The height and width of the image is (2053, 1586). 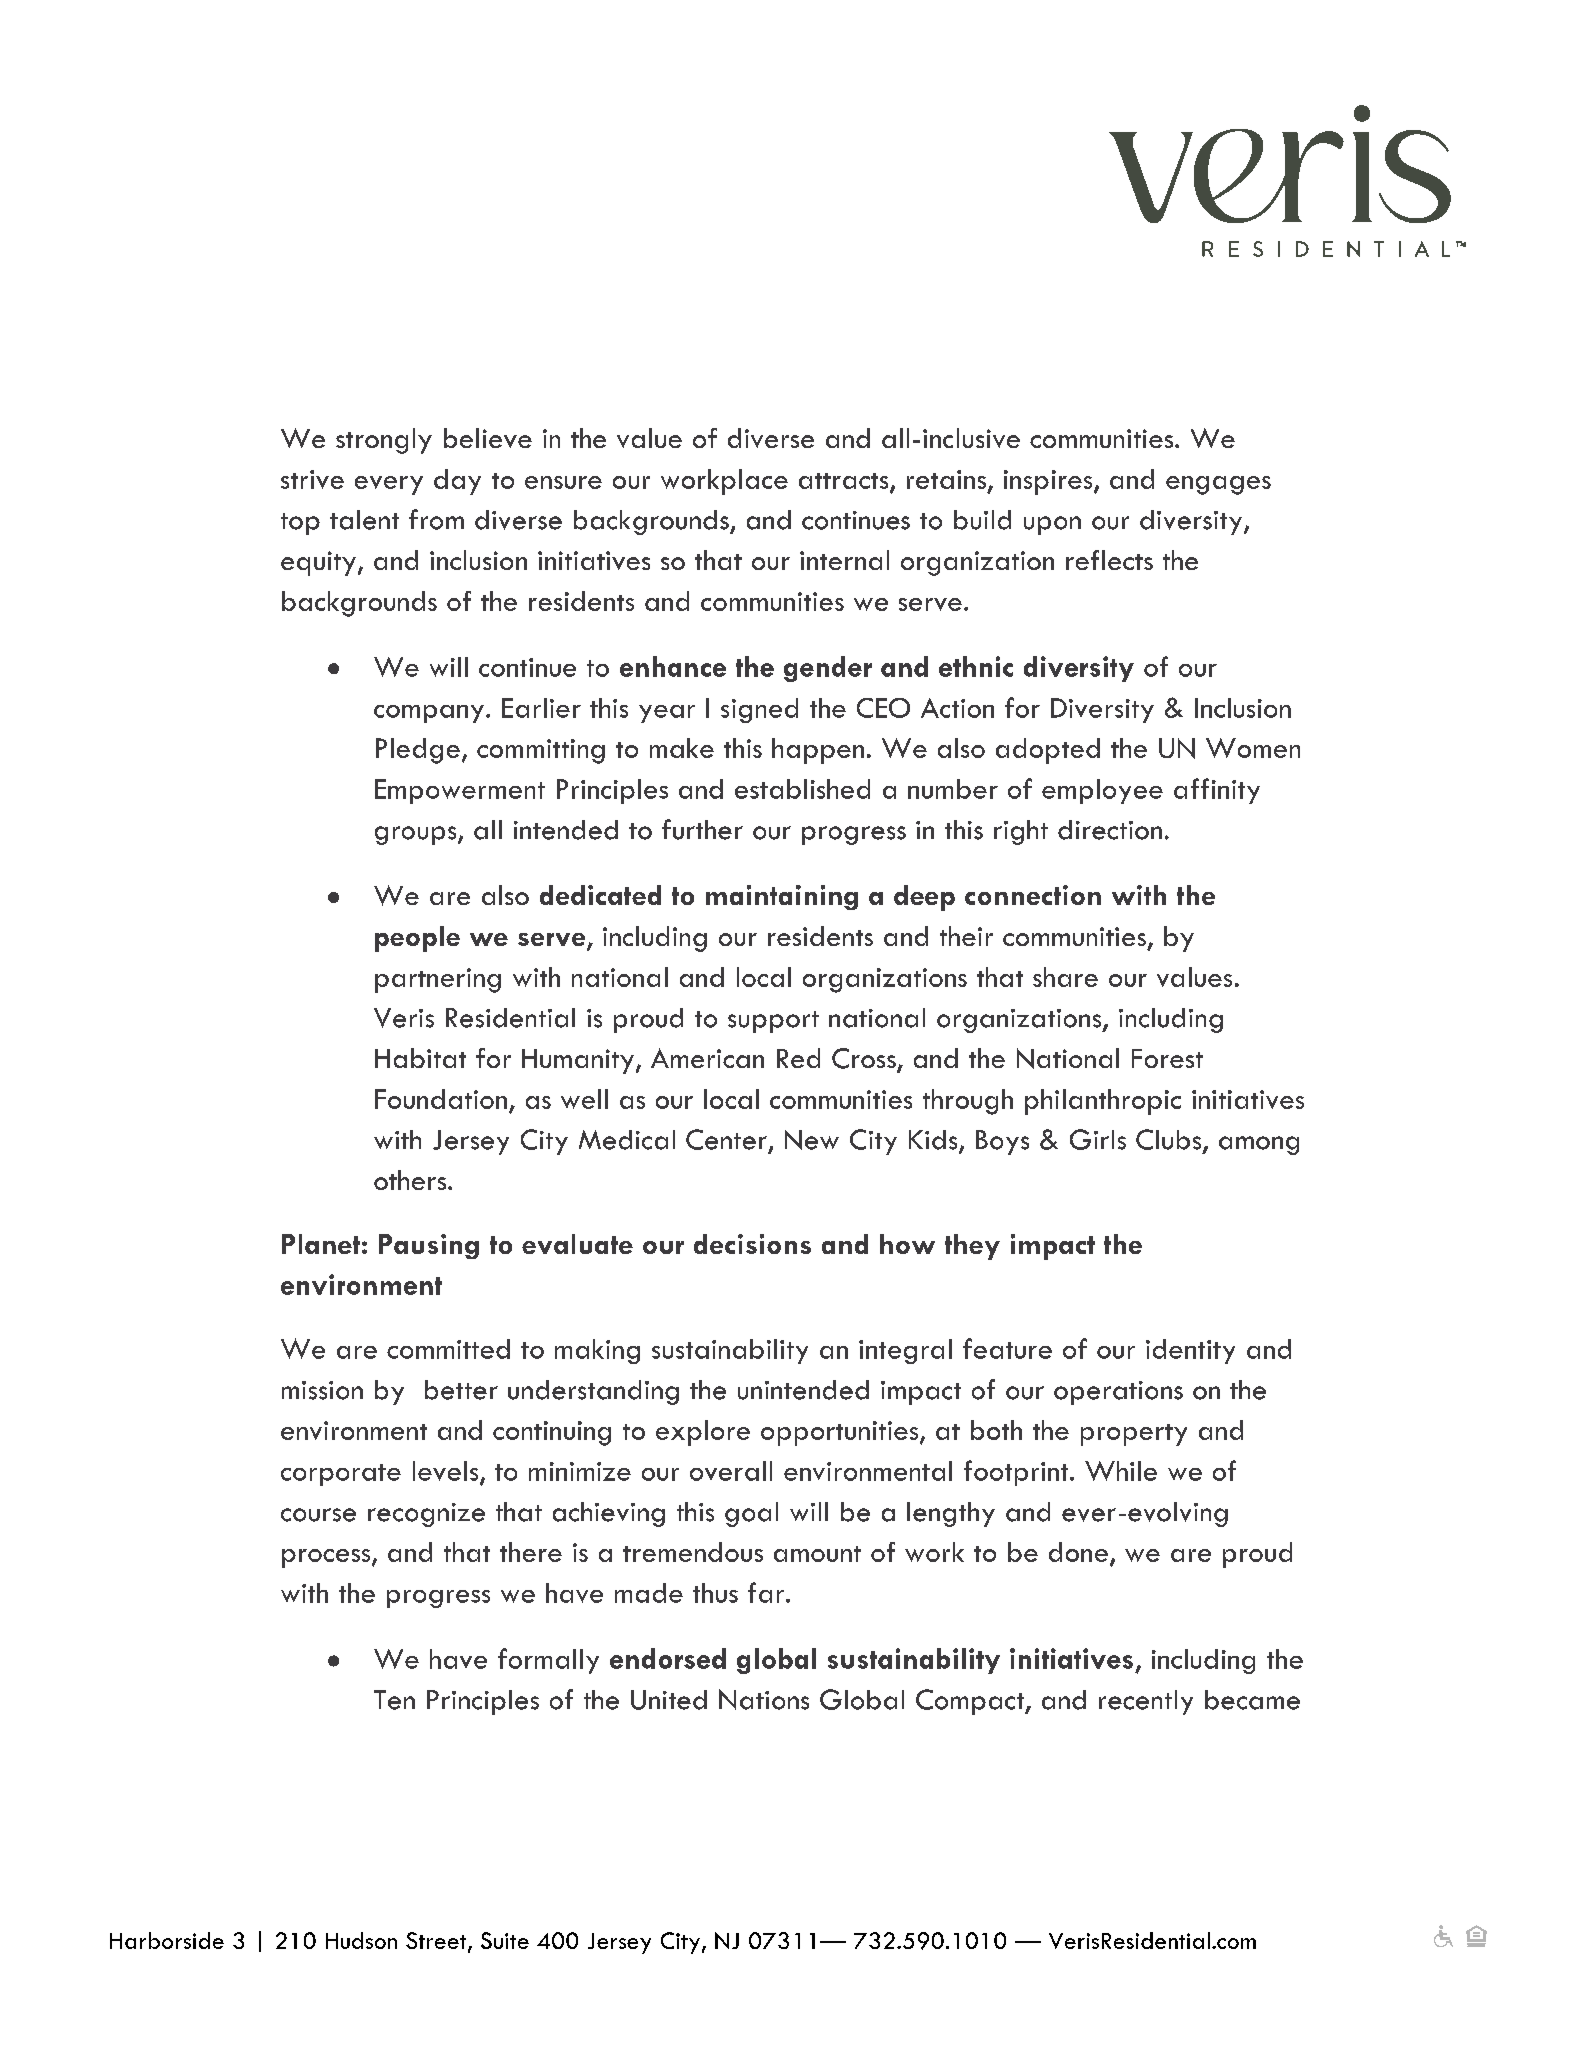 I want to click on better, so click(x=461, y=1390).
